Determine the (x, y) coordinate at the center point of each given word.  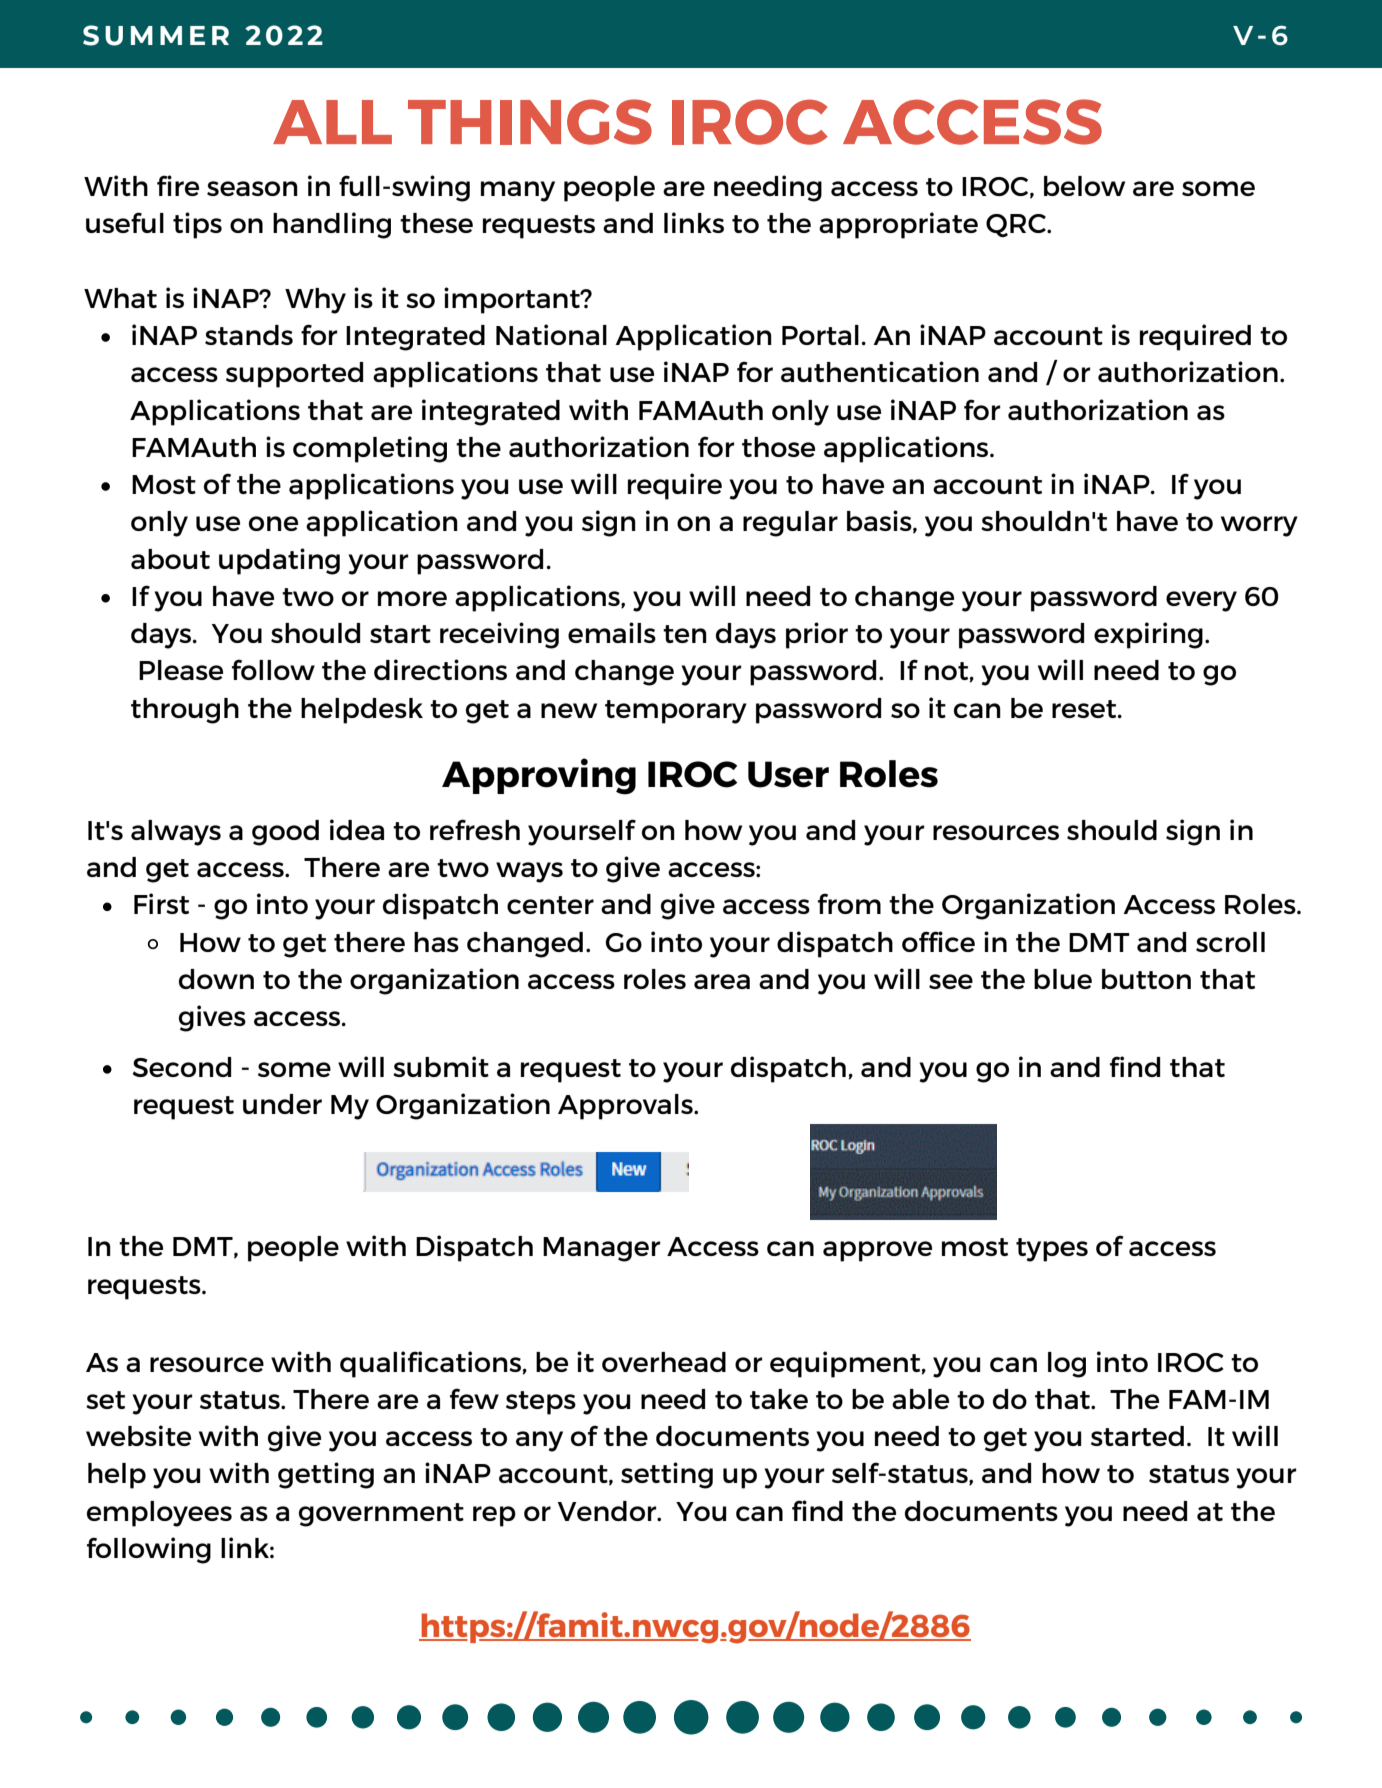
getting (326, 1475)
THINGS (530, 122)
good (285, 833)
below (1084, 186)
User (788, 774)
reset (1085, 709)
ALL (332, 122)
